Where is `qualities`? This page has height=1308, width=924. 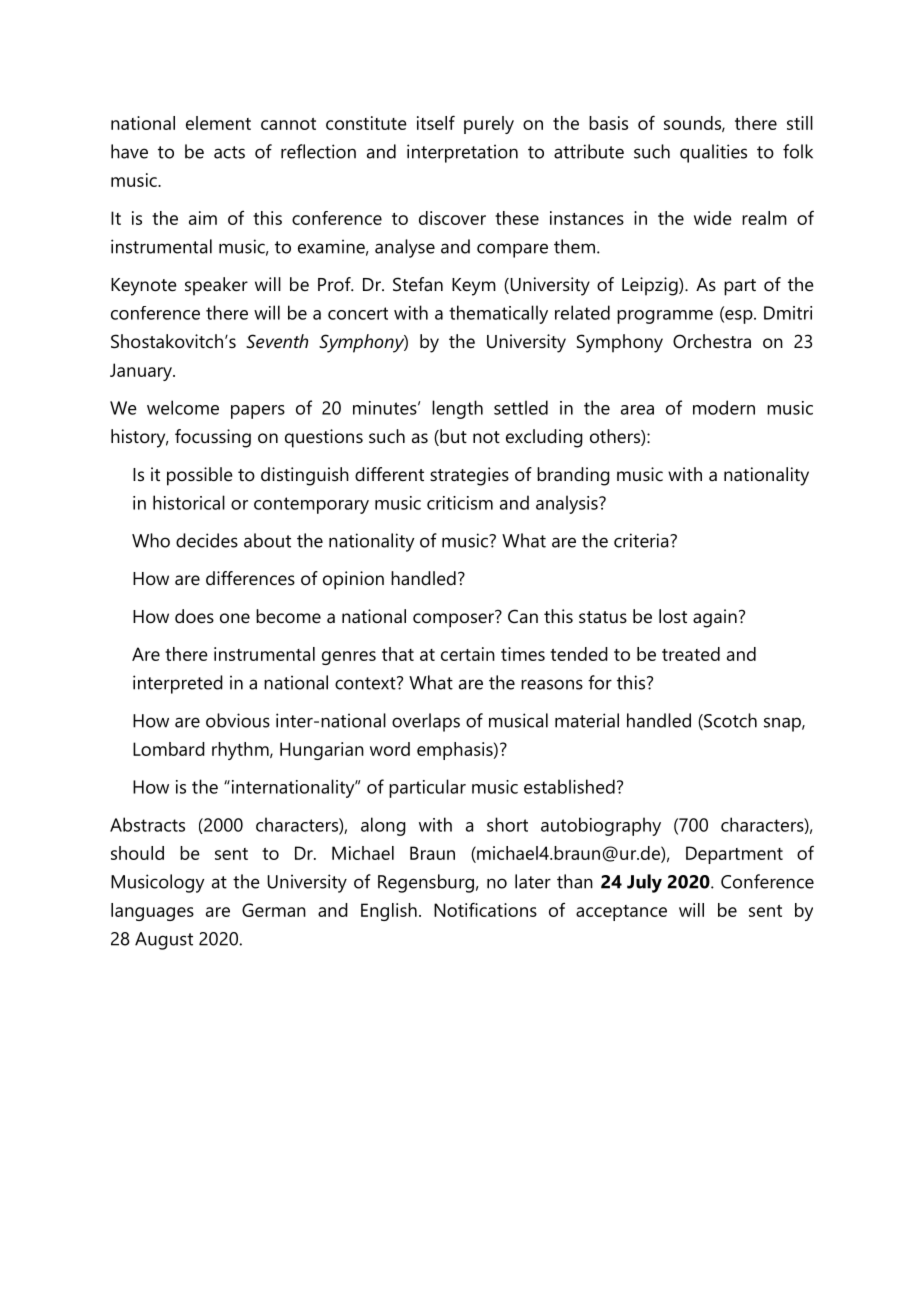 qualities is located at coordinates (713, 153).
